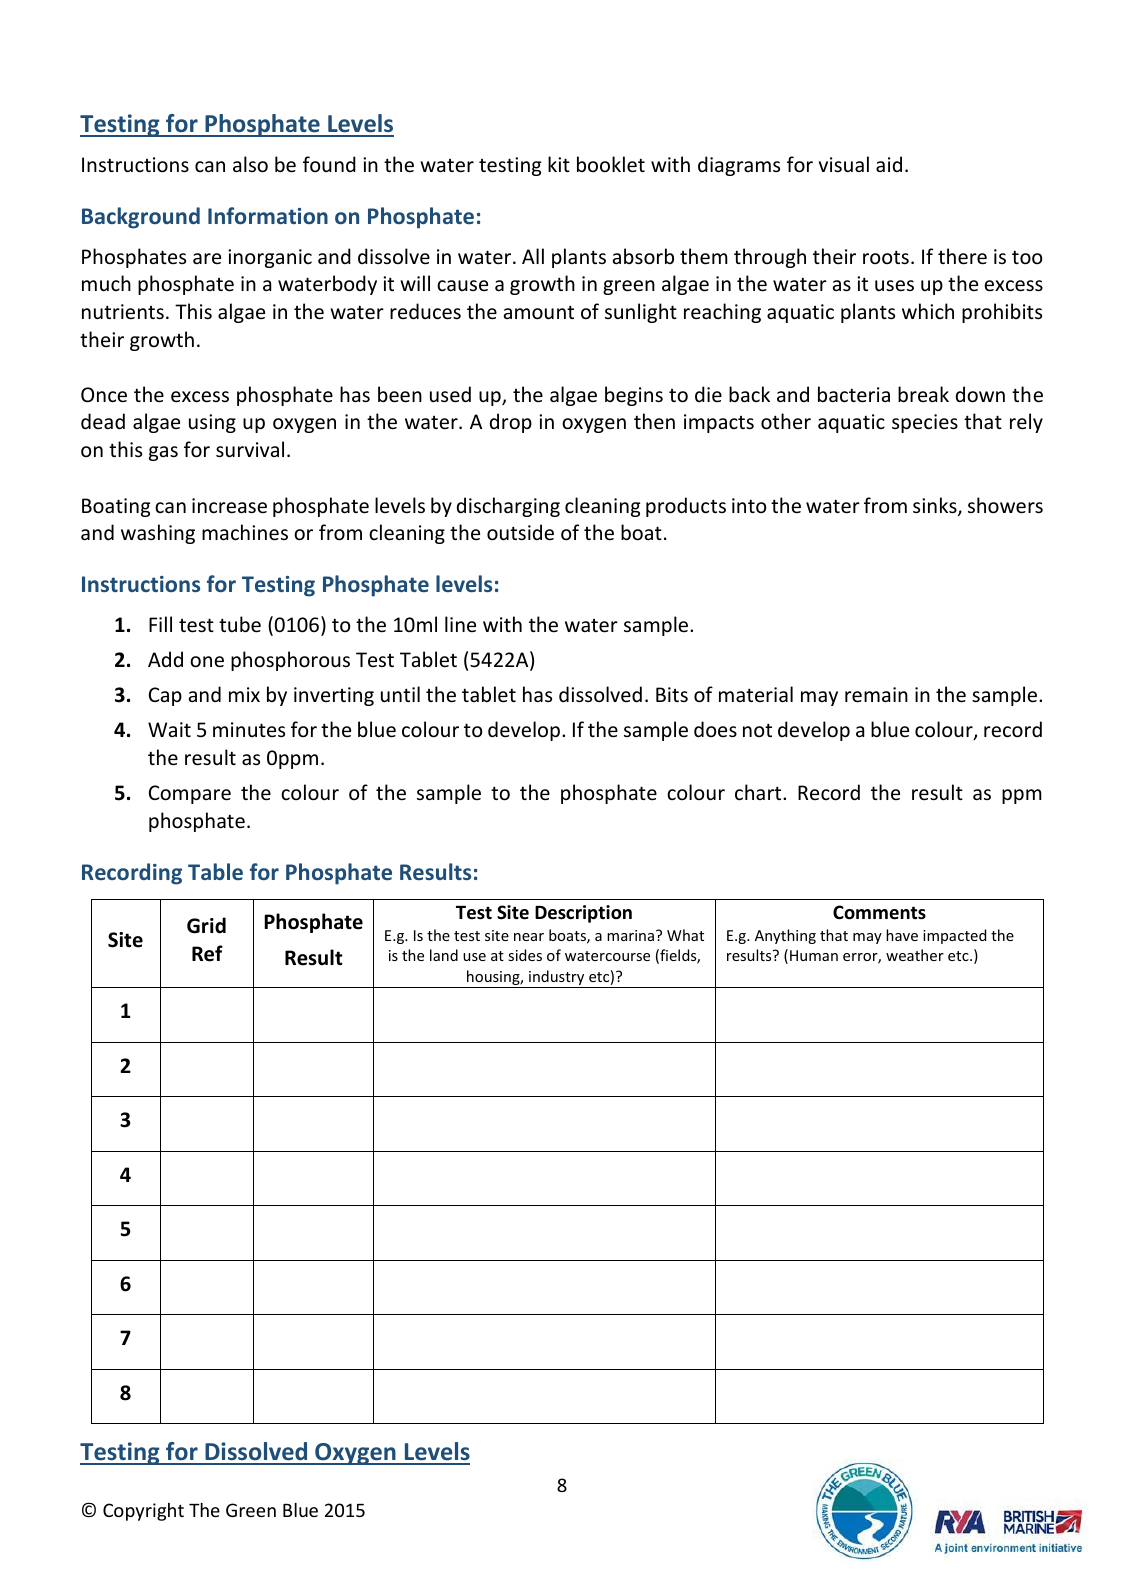 This image has width=1124, height=1590. Describe the element at coordinates (190, 794) in the image. I see `Compare` at that location.
